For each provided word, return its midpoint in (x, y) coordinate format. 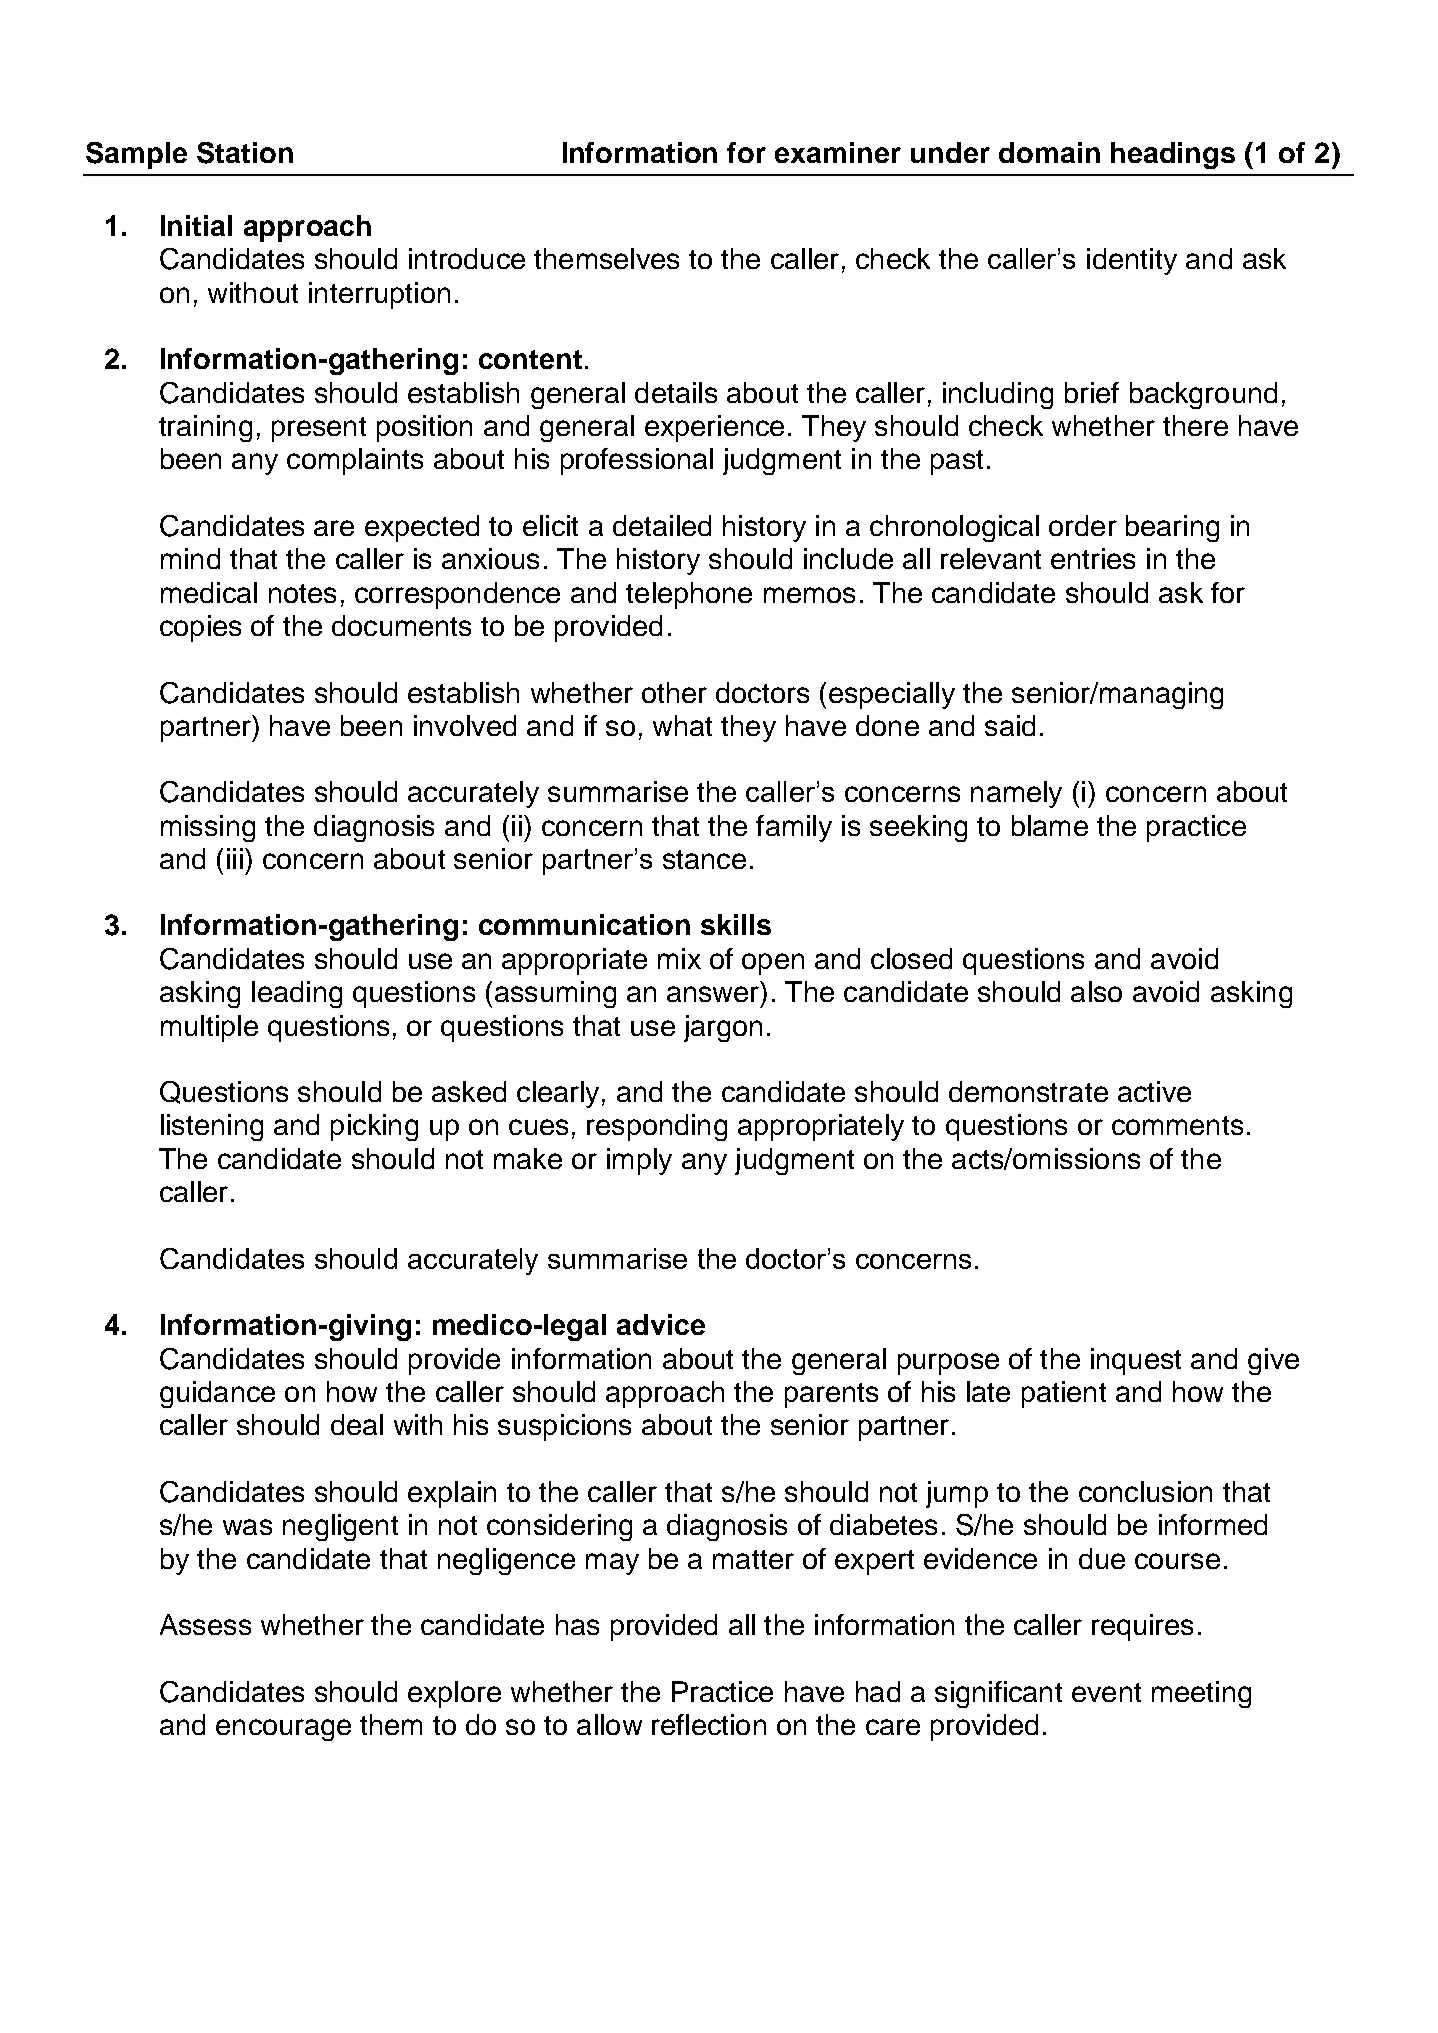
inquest (1136, 1361)
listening (212, 1127)
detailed (662, 525)
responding (657, 1127)
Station (245, 153)
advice (661, 1324)
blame (1050, 825)
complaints (355, 461)
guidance (217, 1394)
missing (208, 828)
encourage (283, 1730)
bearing (1172, 528)
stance (704, 859)
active (1154, 1091)
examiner (838, 152)
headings (1173, 155)
